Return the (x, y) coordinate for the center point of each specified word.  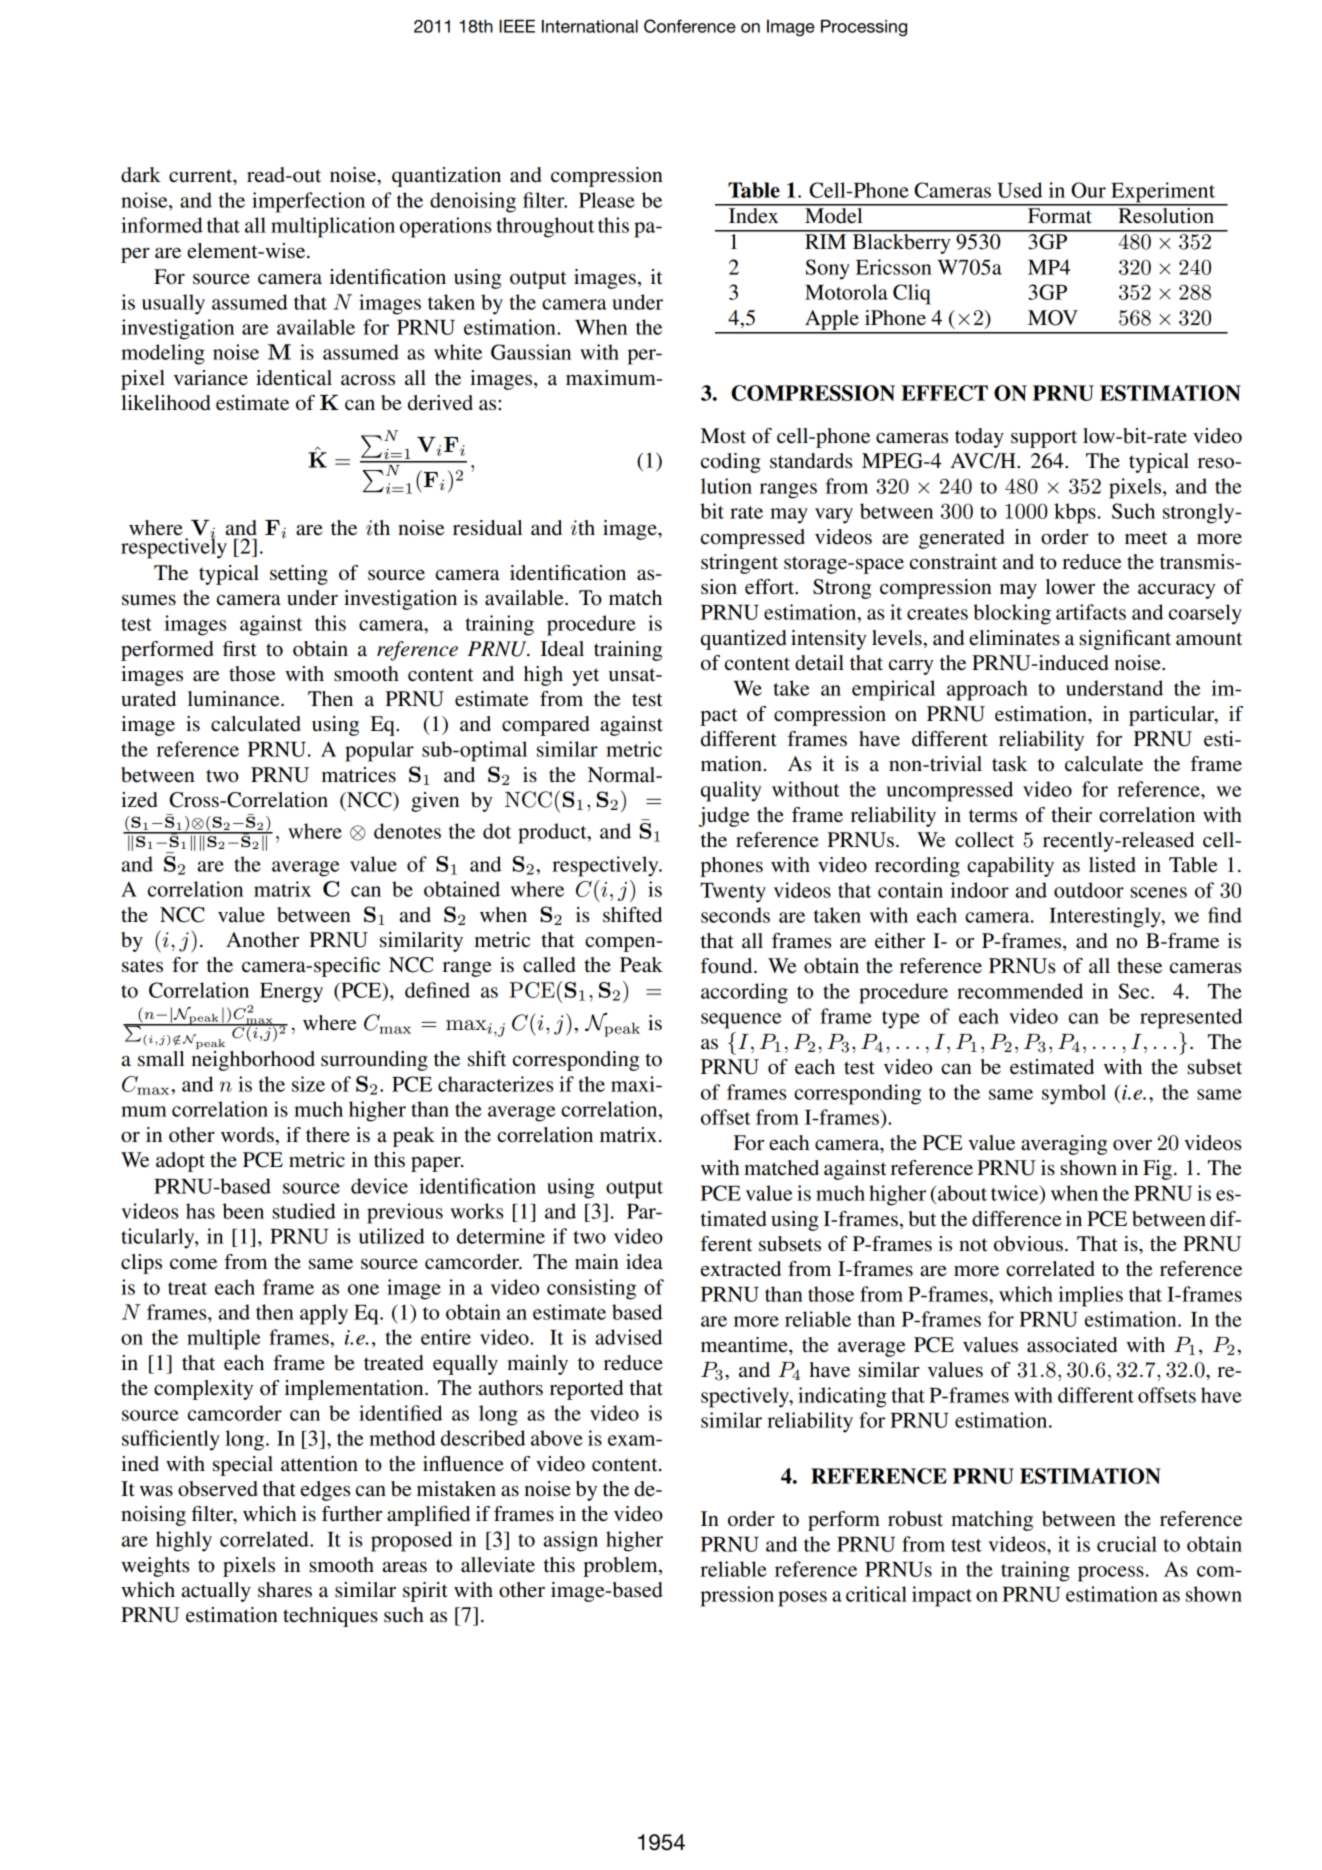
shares (285, 1590)
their (1071, 815)
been (243, 1211)
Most (723, 436)
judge (724, 817)
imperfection (308, 202)
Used (1019, 190)
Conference (690, 26)
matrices (359, 775)
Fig (1157, 1170)
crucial (1127, 1544)
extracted (741, 1269)
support (1044, 439)
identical (294, 378)
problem (621, 1567)
